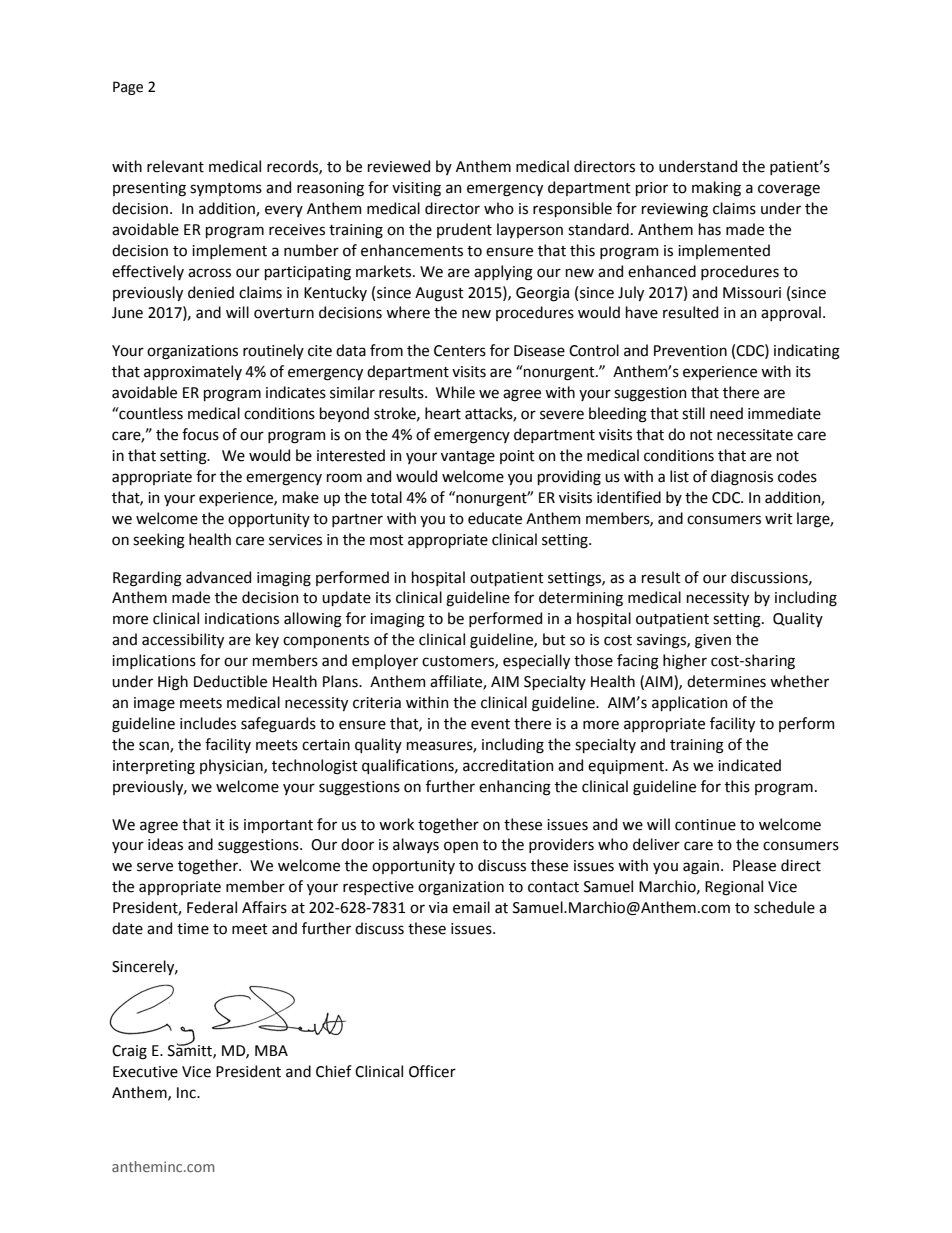 The width and height of the image is (952, 1233). I want to click on includes, so click(208, 723).
